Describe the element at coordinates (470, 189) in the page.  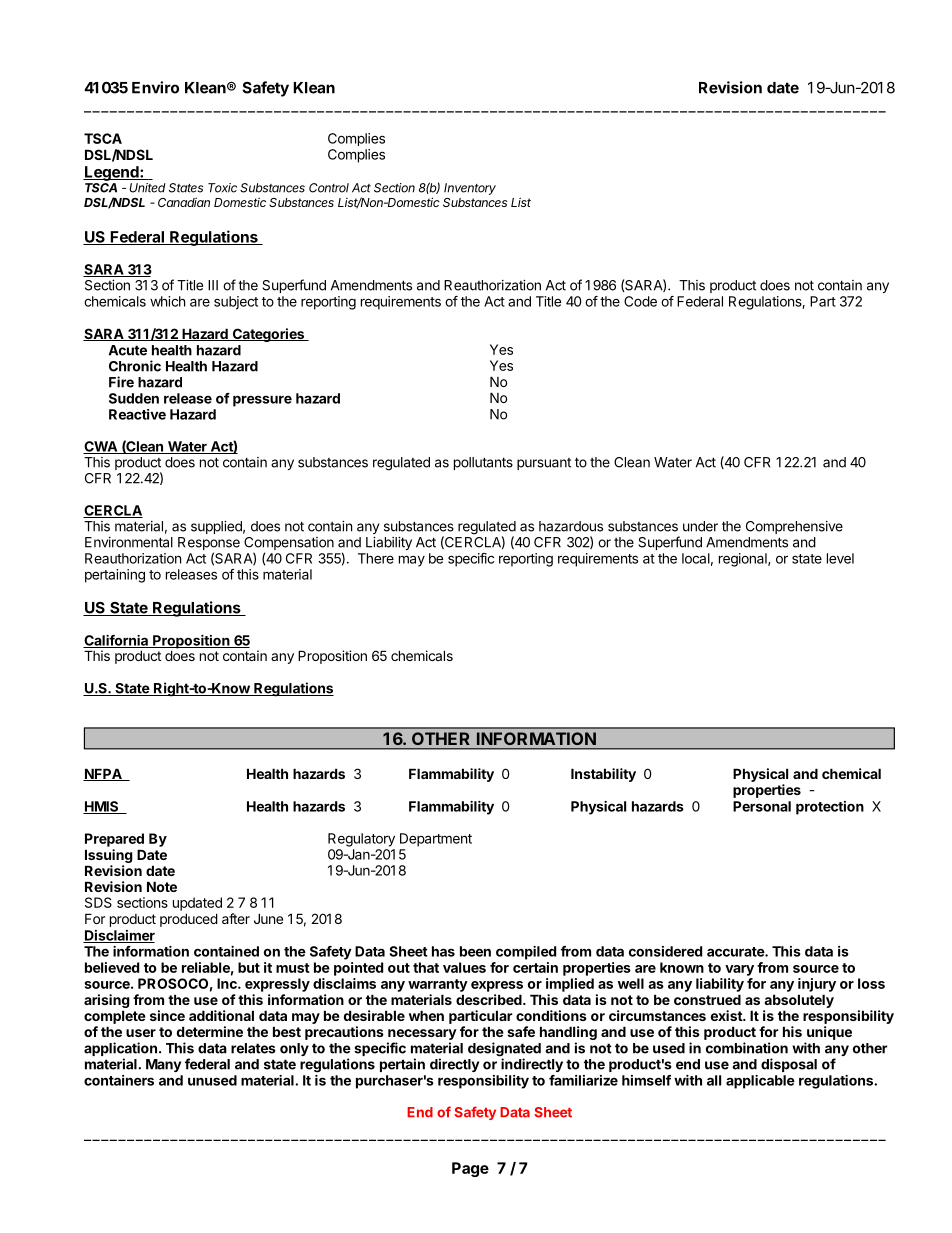
I see `Inventory` at that location.
